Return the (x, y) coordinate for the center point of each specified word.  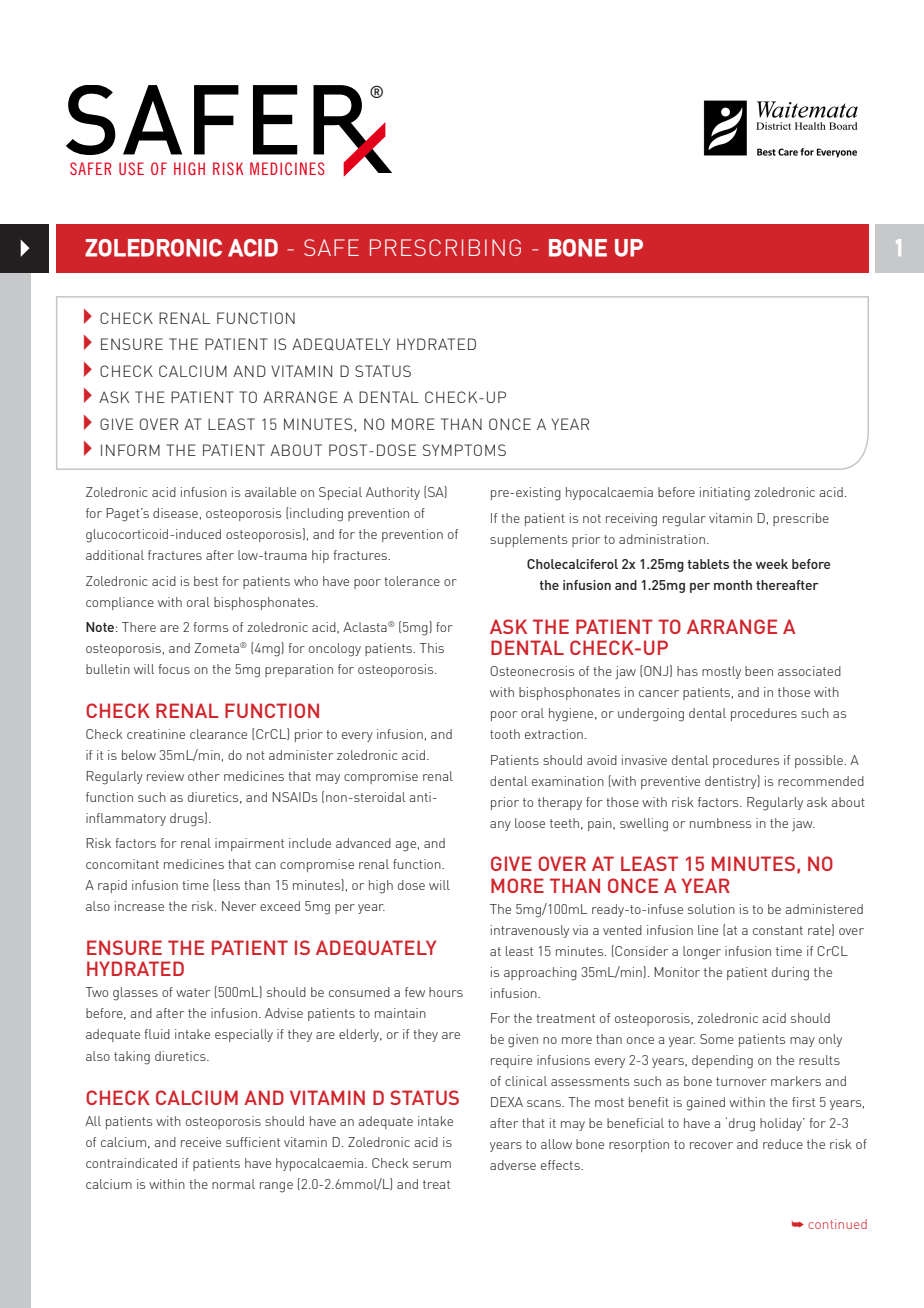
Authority (393, 493)
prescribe (801, 519)
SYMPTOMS (464, 450)
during (790, 974)
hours (446, 992)
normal (233, 1184)
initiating (725, 494)
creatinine (156, 734)
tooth (505, 734)
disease (175, 513)
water (193, 992)
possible (820, 761)
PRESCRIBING (445, 247)
